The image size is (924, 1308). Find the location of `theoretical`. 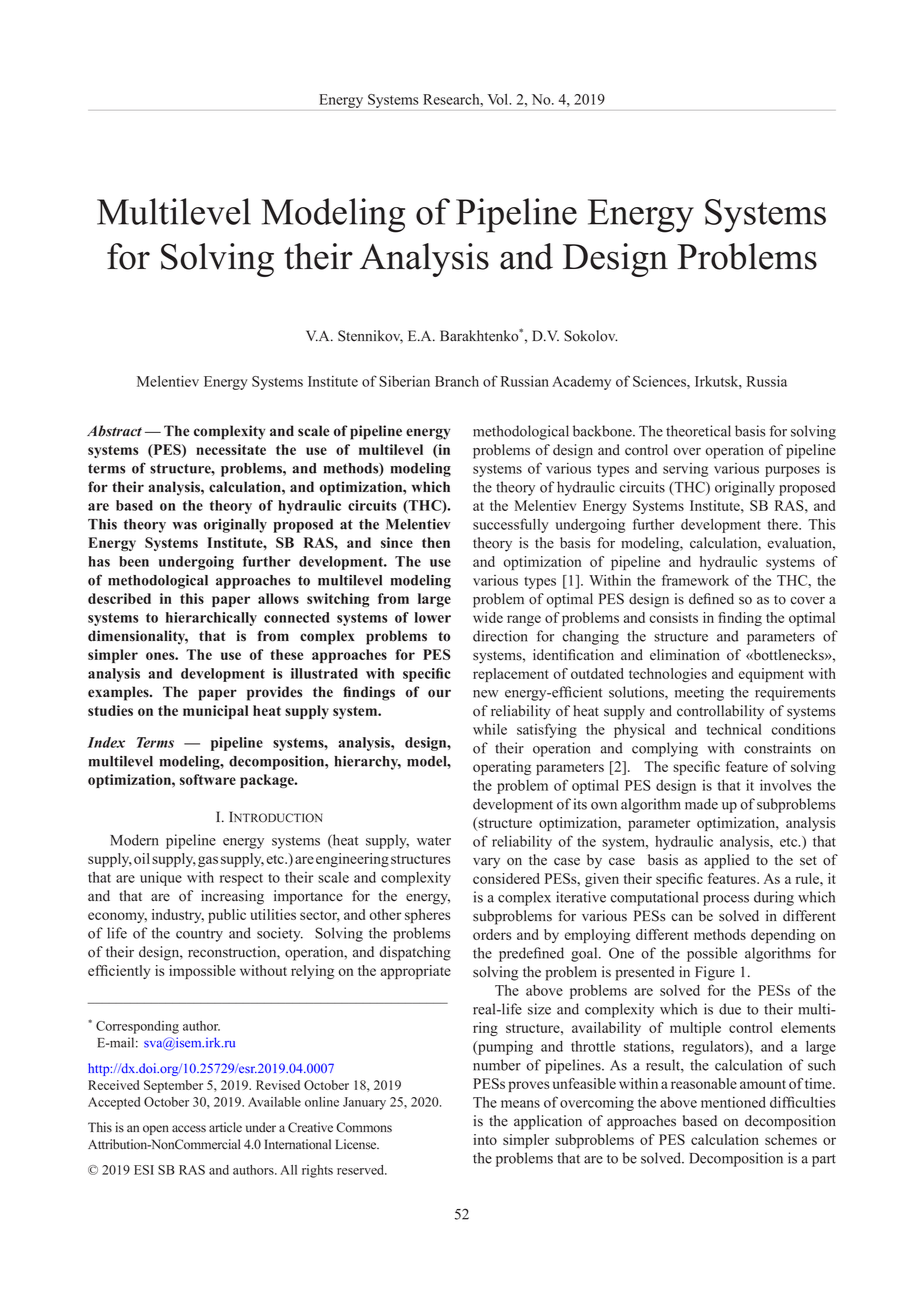

theoretical is located at coordinates (698, 431).
